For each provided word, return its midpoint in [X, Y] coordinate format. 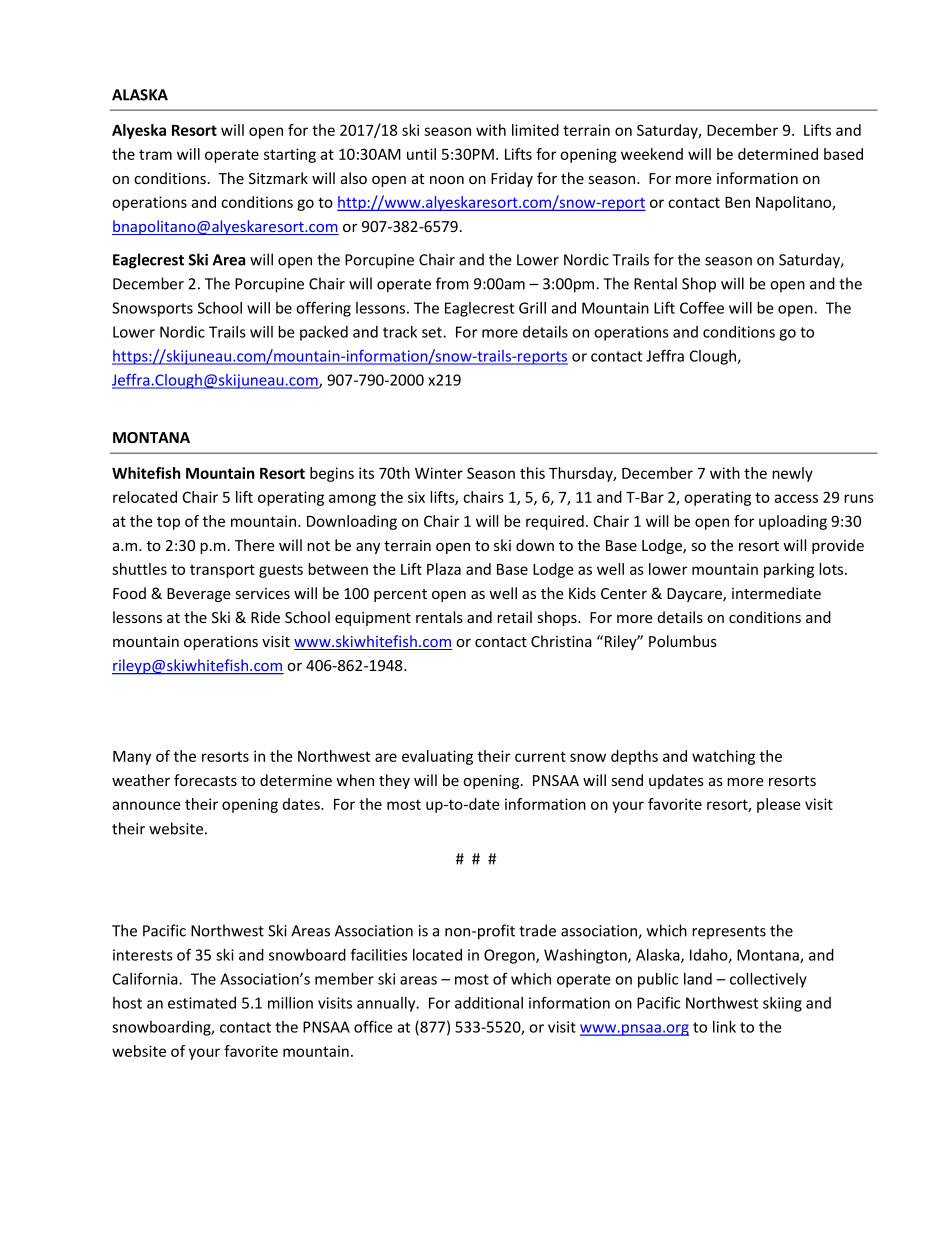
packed [324, 333]
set [433, 332]
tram [155, 154]
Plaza [444, 569]
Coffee [702, 307]
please [778, 805]
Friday [512, 179]
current [540, 756]
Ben [737, 202]
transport [222, 571]
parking [789, 570]
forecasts [205, 780]
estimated [202, 1003]
